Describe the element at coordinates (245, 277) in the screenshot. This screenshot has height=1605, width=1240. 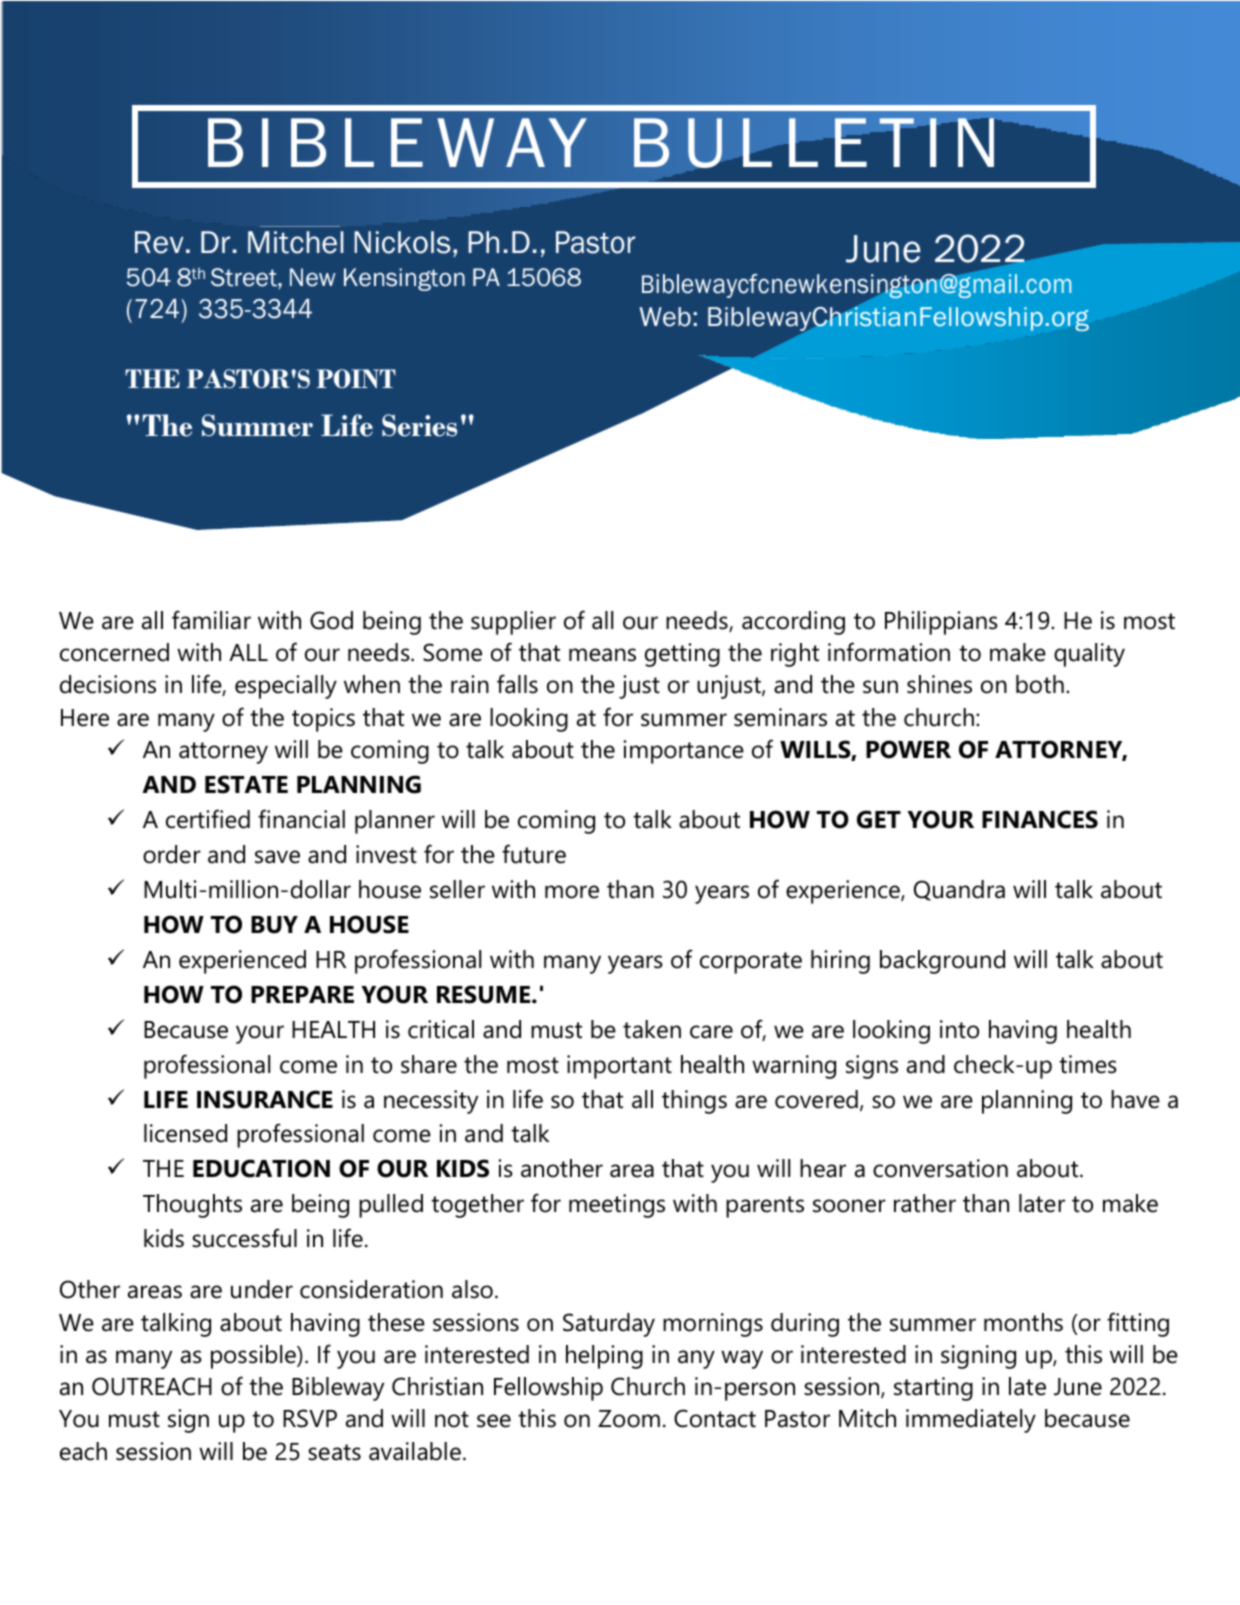
I see `Street` at that location.
